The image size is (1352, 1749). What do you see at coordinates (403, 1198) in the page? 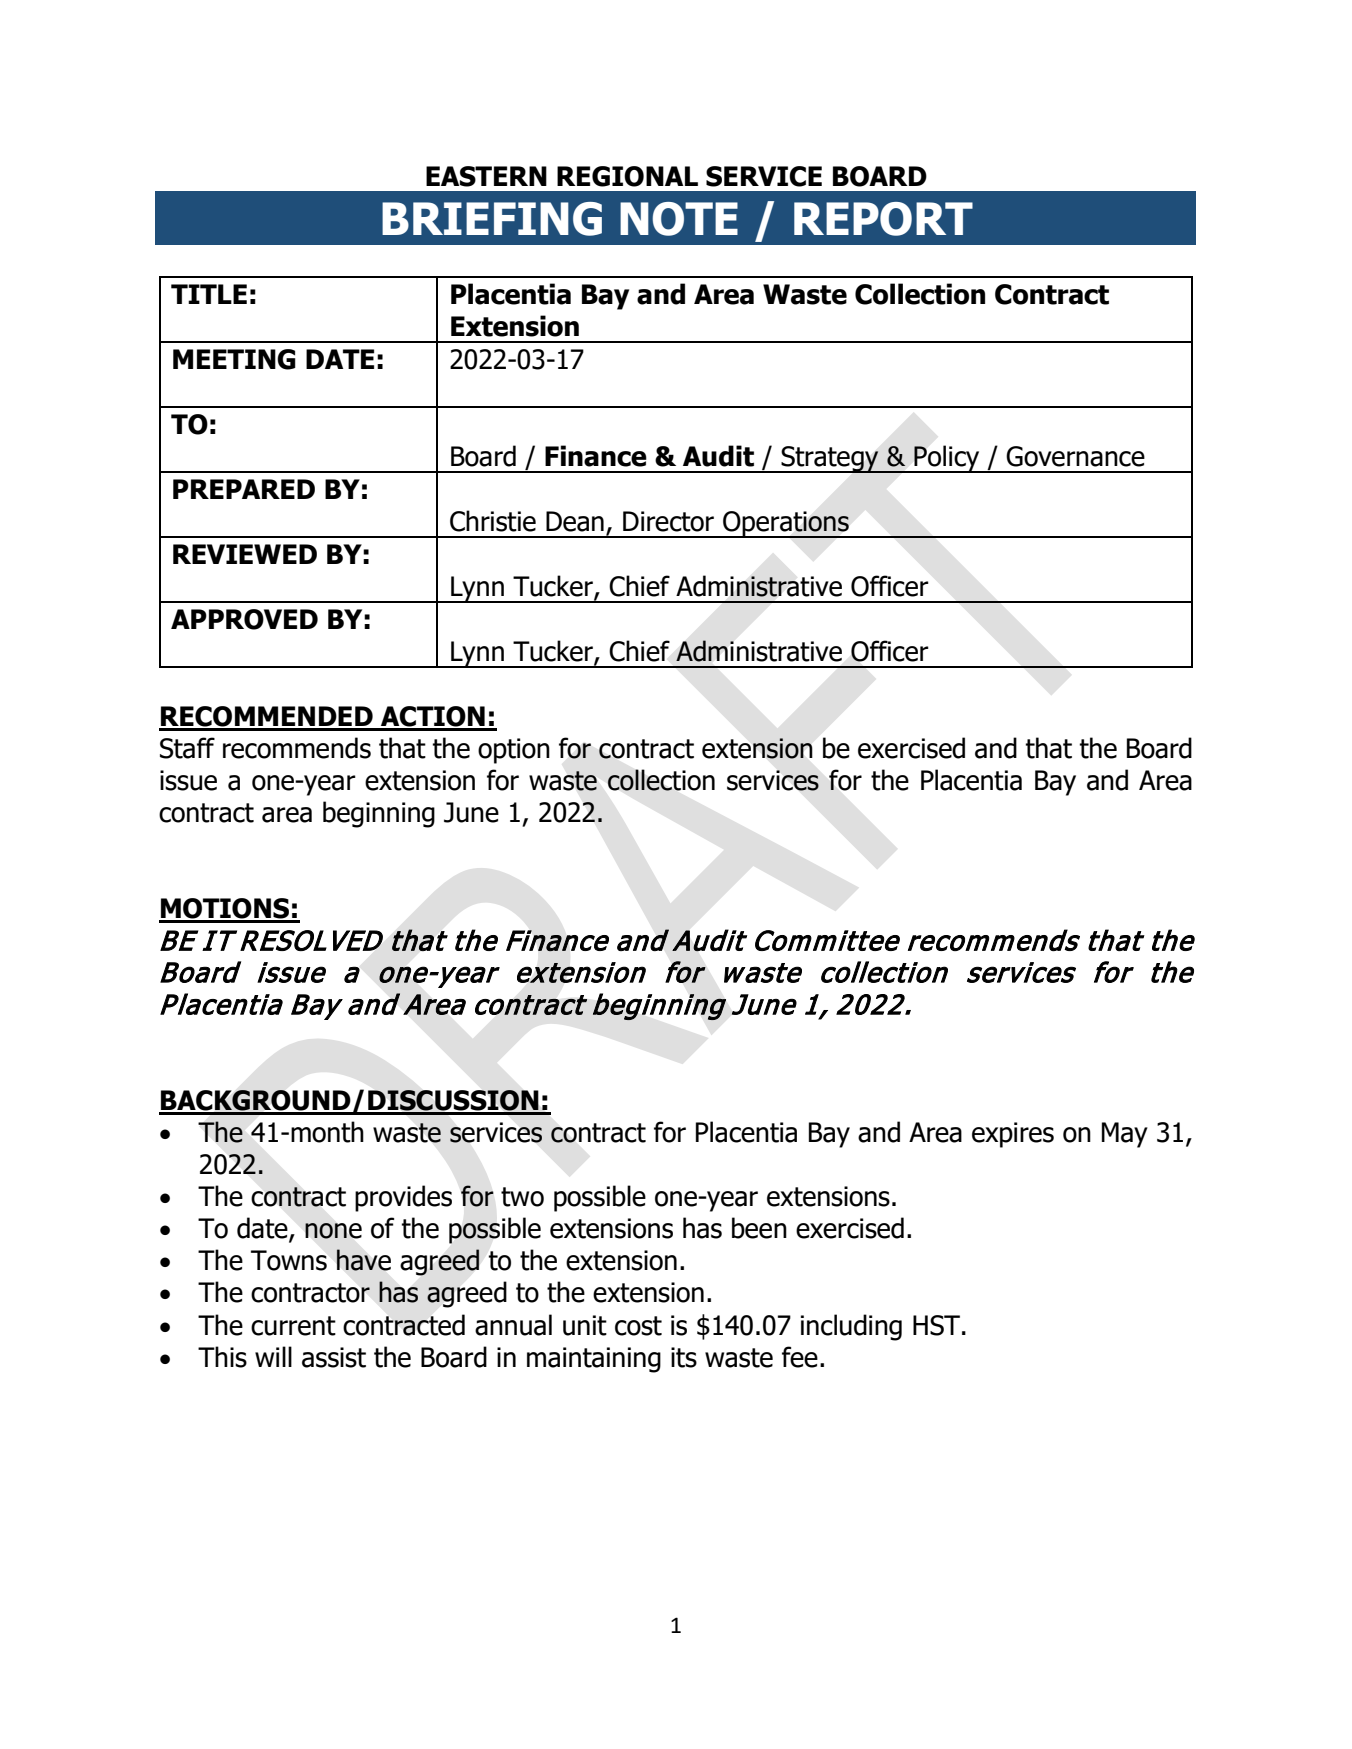
I see `provides` at bounding box center [403, 1198].
